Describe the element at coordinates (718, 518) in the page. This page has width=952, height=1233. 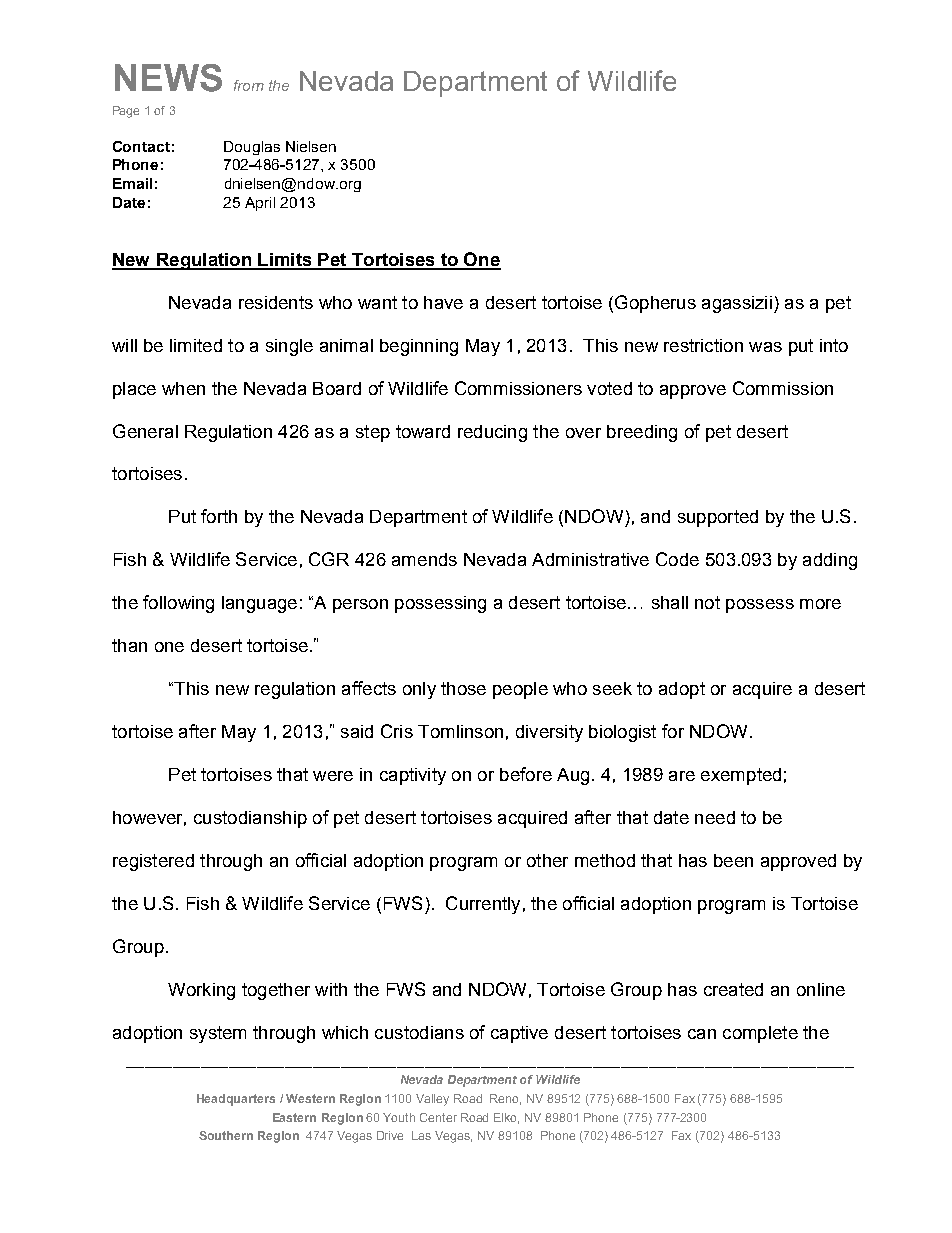
I see `supported` at that location.
